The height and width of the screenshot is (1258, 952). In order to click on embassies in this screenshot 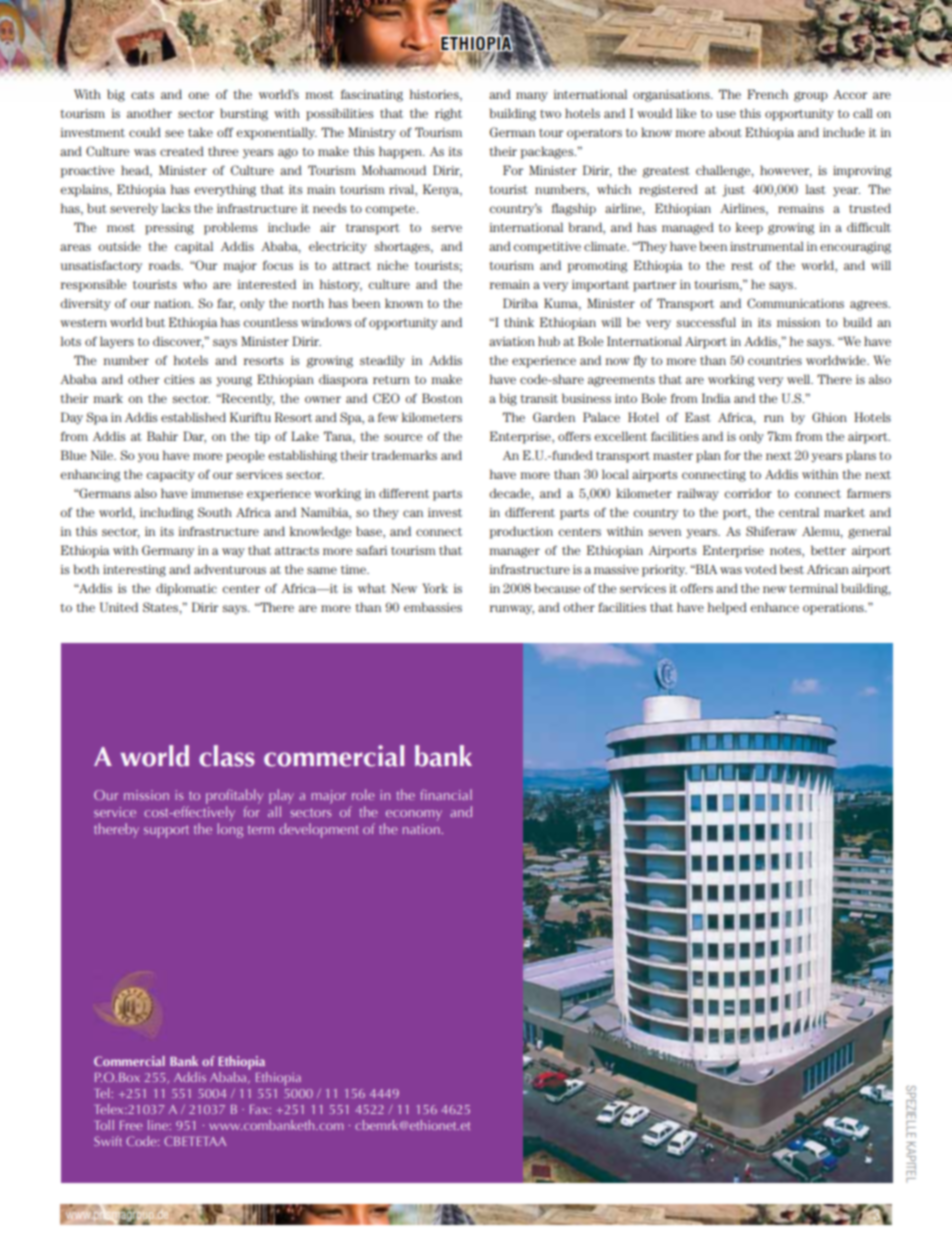, I will do `click(433, 607)`.
